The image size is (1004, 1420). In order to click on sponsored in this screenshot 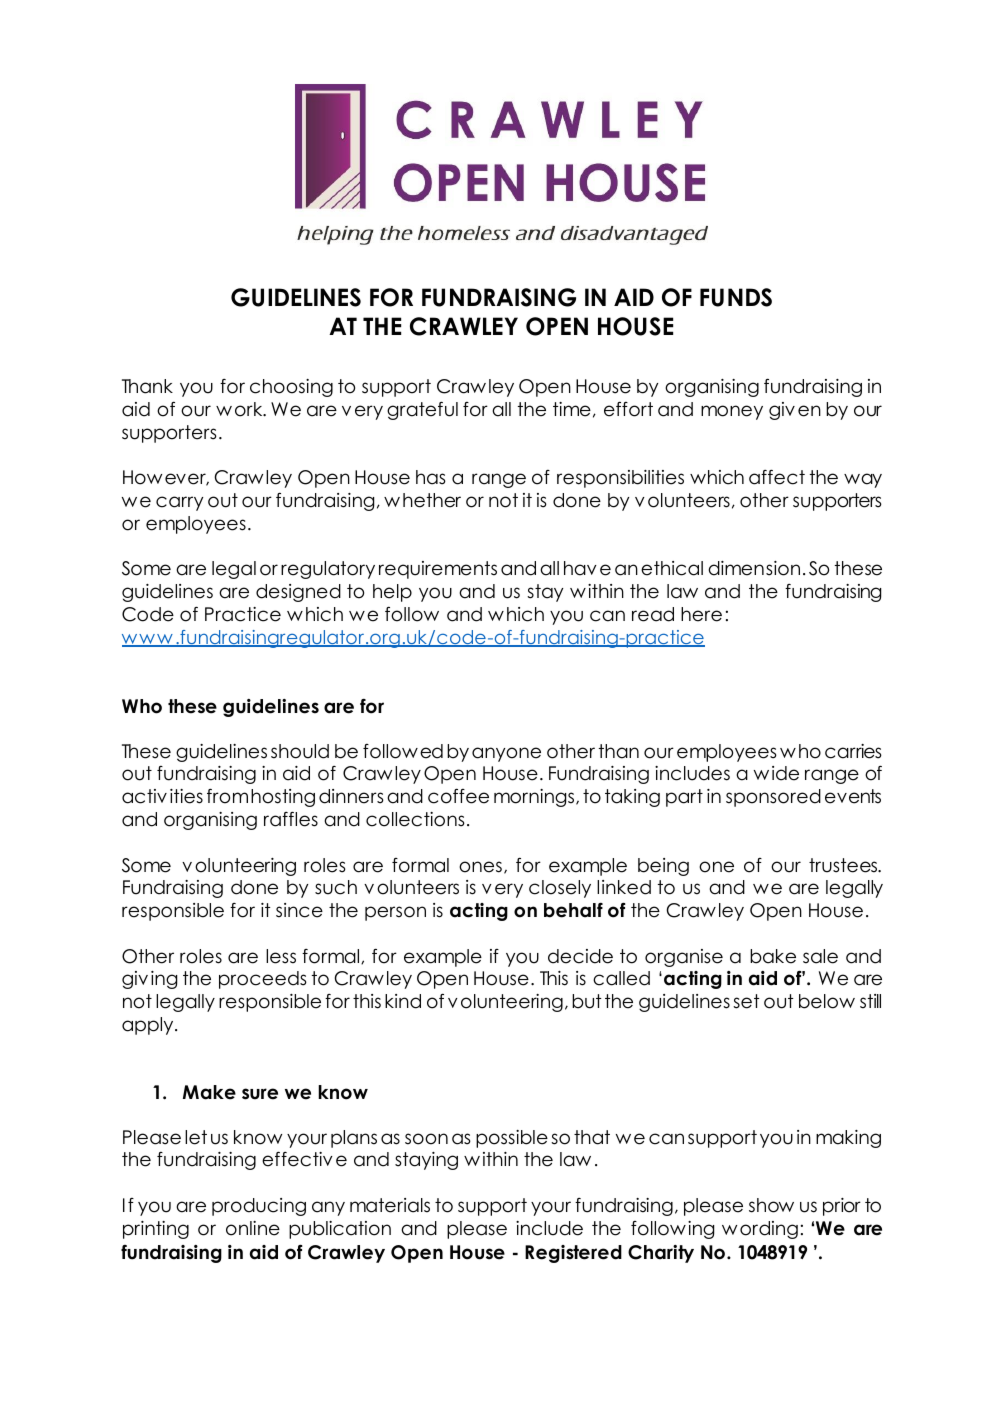, I will do `click(773, 798)`.
